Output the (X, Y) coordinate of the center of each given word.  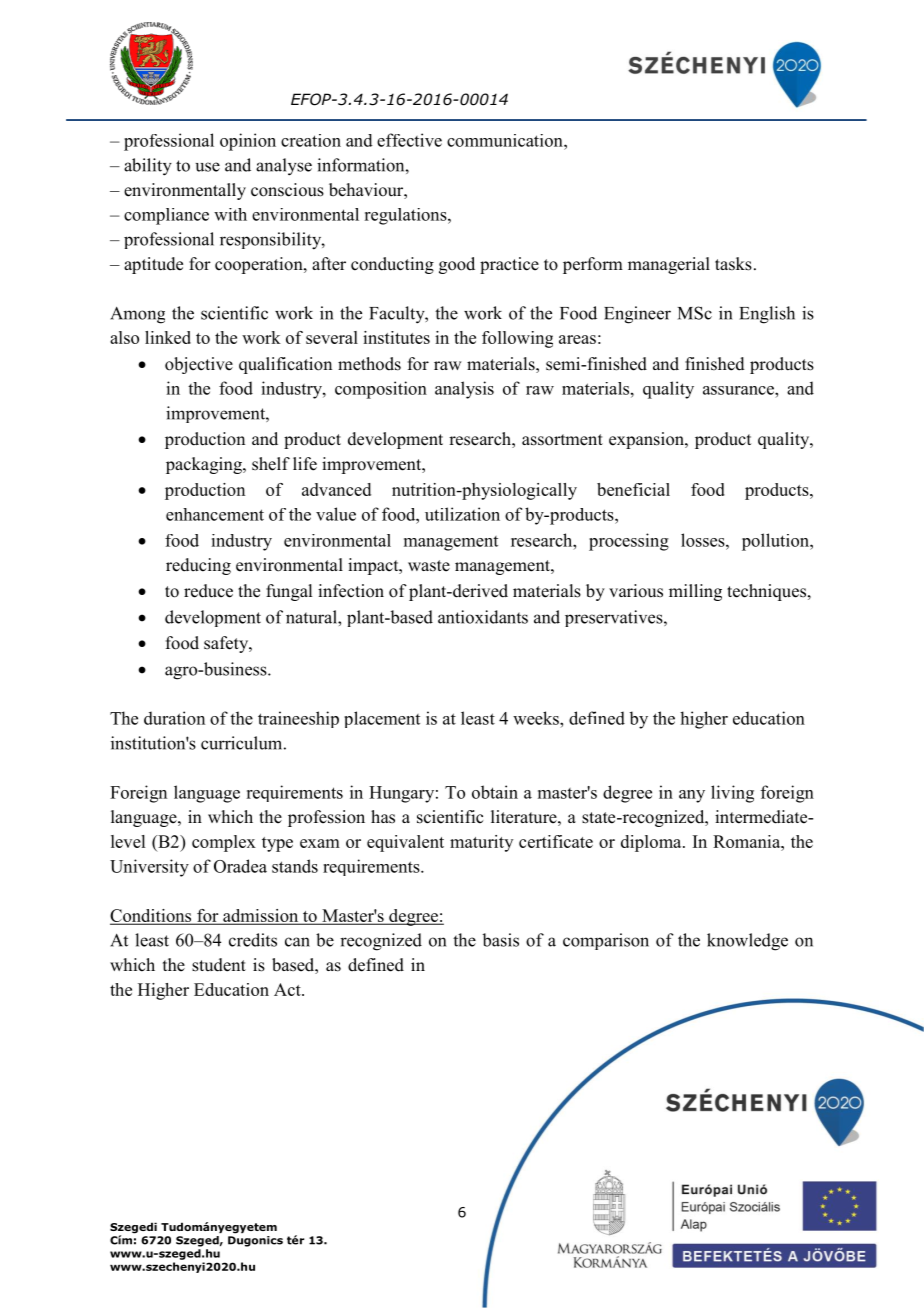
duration (174, 718)
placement (382, 719)
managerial (669, 265)
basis (500, 940)
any (692, 796)
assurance (739, 390)
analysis (464, 390)
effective (409, 140)
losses (704, 540)
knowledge (747, 942)
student (219, 965)
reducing (198, 566)
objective (199, 365)
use (207, 167)
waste (429, 566)
